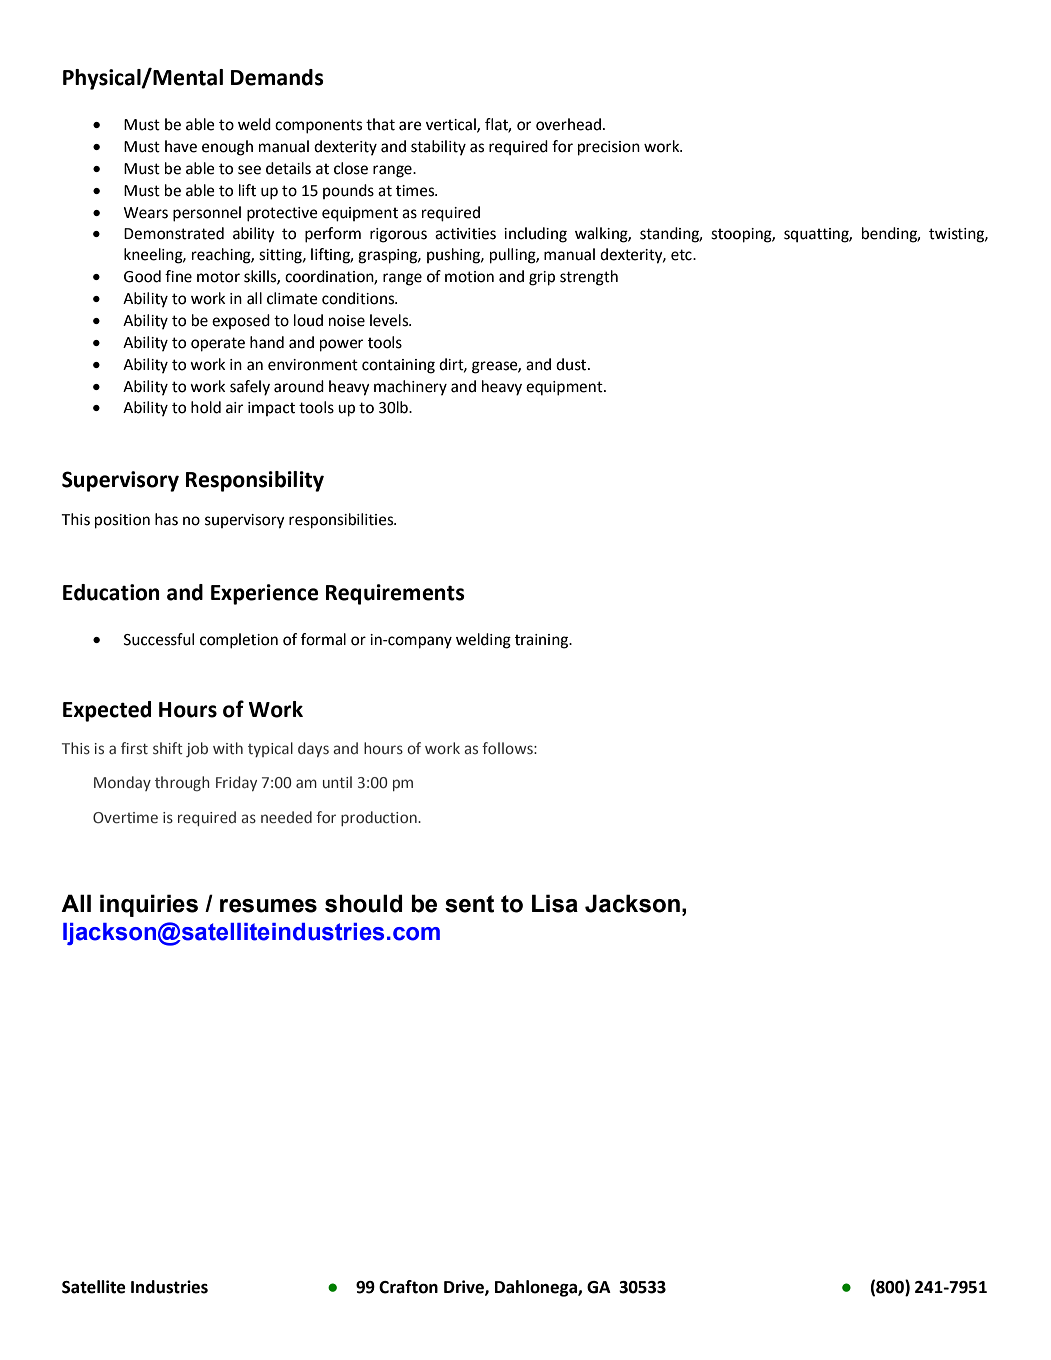  I want to click on sent, so click(469, 904).
